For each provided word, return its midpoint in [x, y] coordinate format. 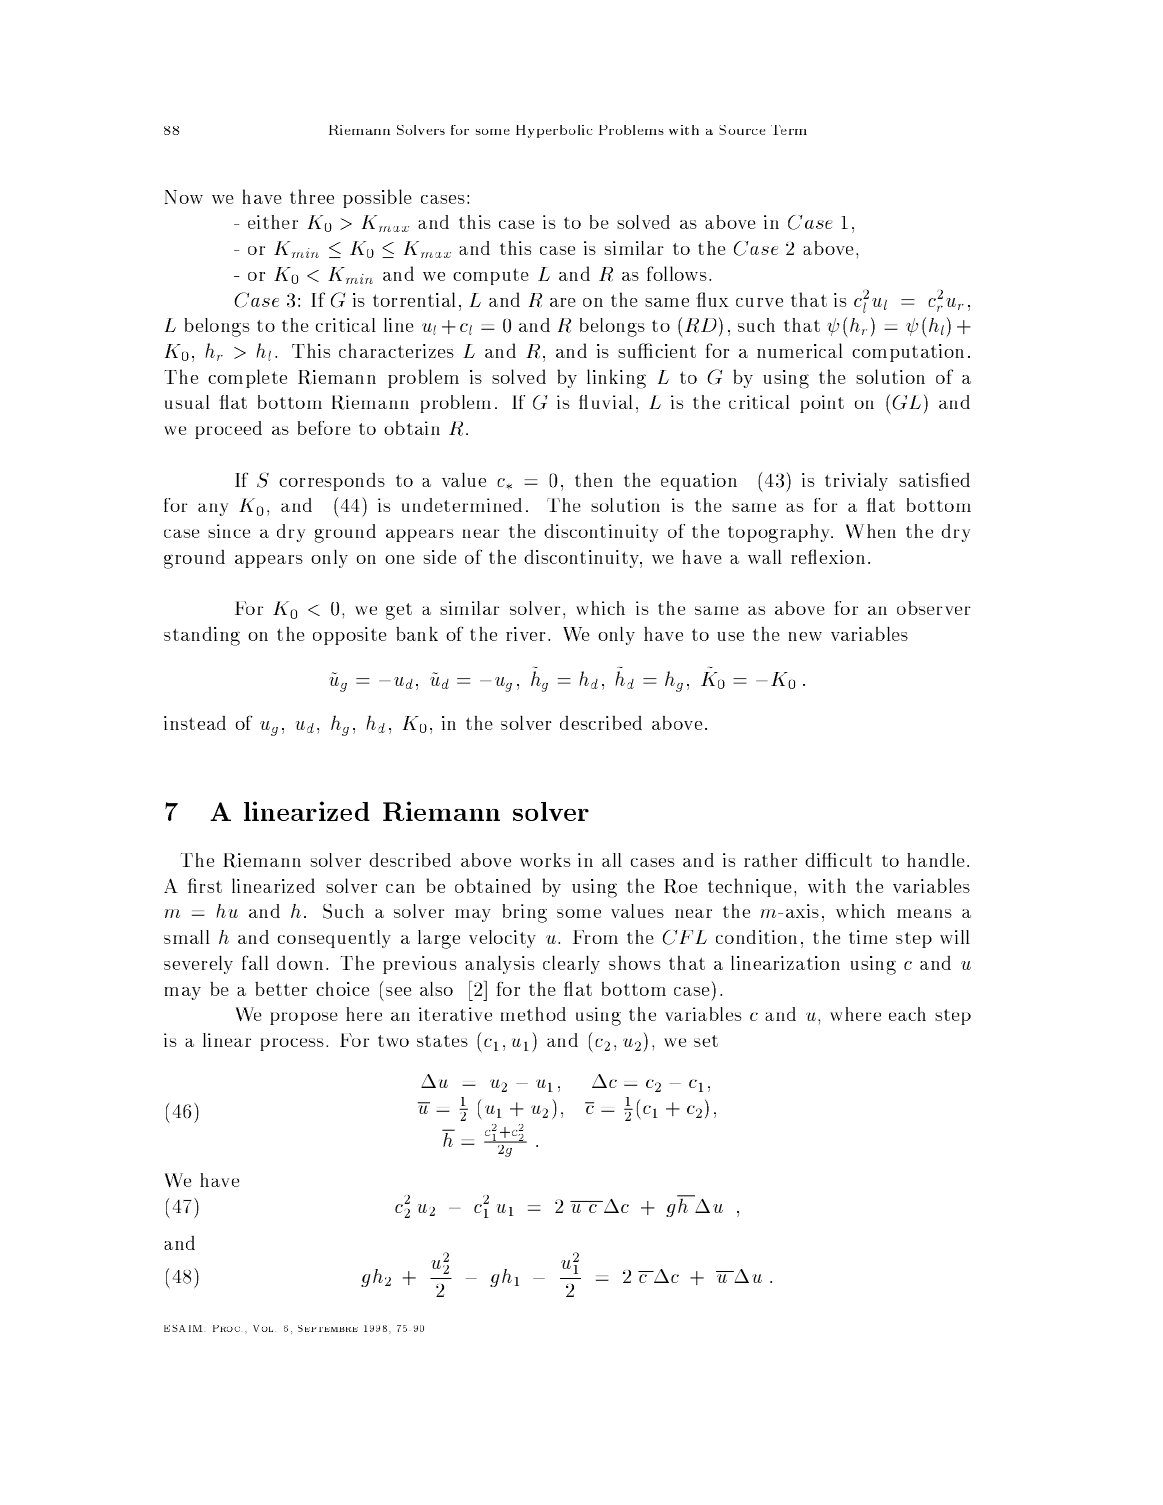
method [533, 1014]
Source [742, 130]
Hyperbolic [554, 131]
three [312, 196]
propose [304, 1018]
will [955, 937]
